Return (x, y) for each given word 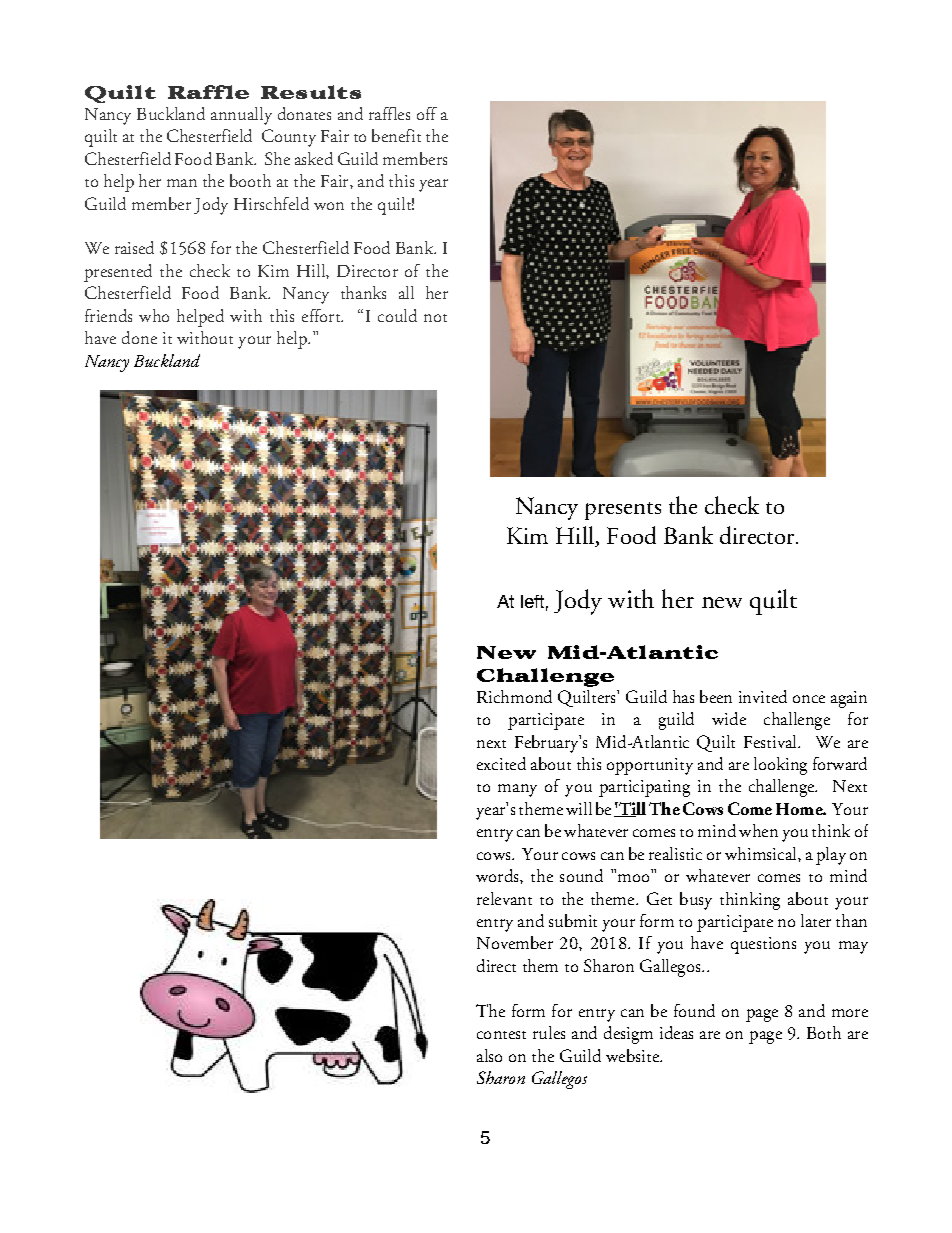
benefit (396, 135)
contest (501, 1035)
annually (241, 116)
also (489, 1055)
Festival (771, 741)
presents (623, 511)
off (427, 113)
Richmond (514, 696)
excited (501, 763)
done (139, 337)
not (435, 318)
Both (824, 1032)
